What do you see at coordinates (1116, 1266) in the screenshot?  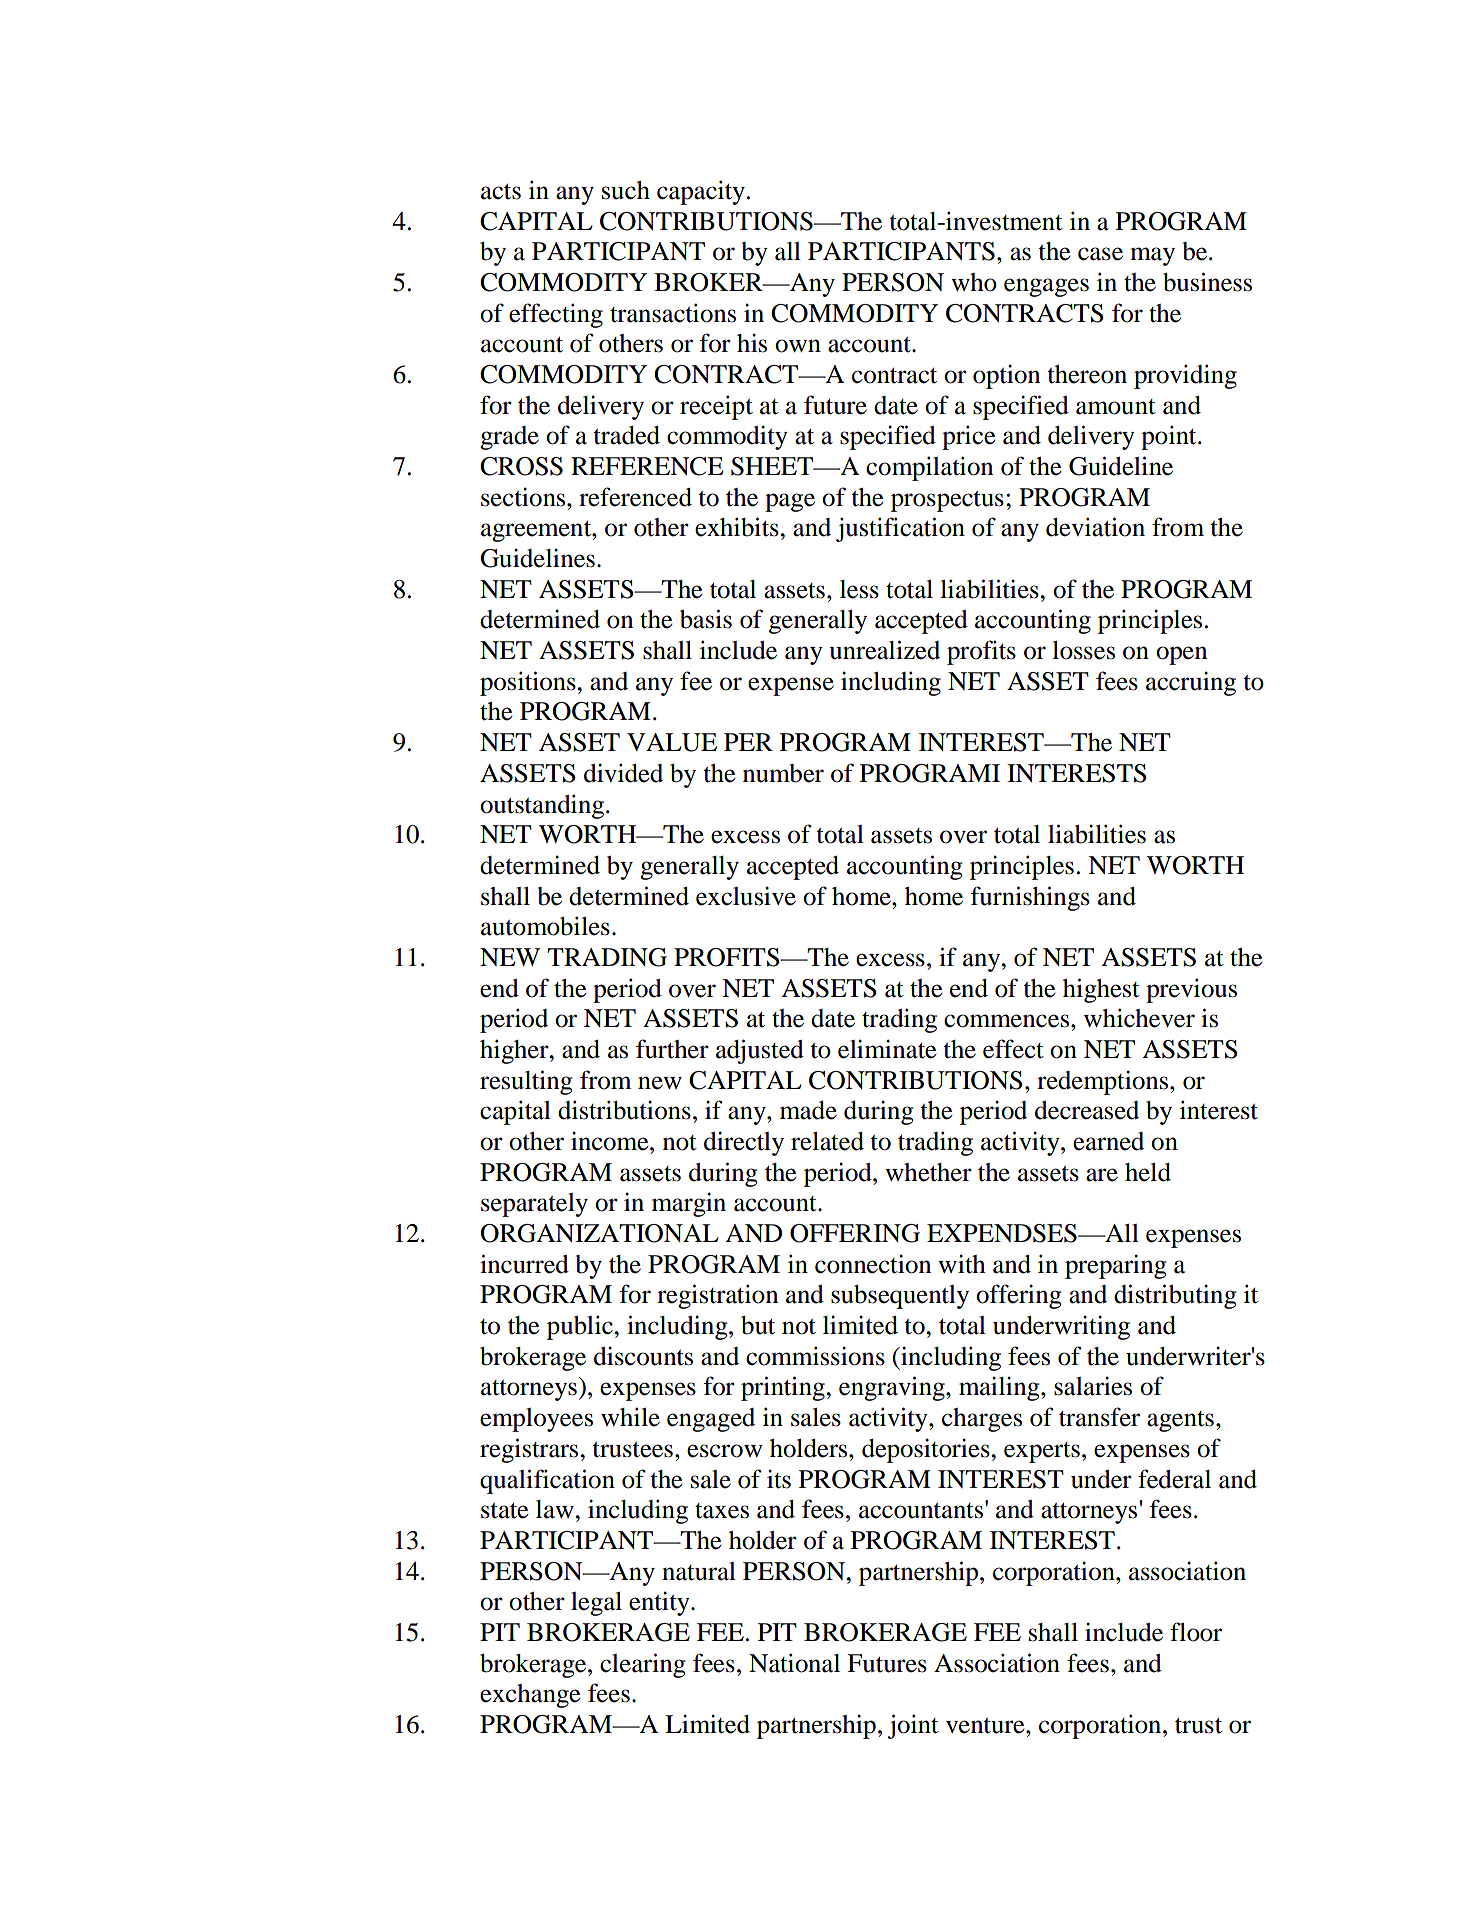 I see `preparing` at bounding box center [1116, 1266].
